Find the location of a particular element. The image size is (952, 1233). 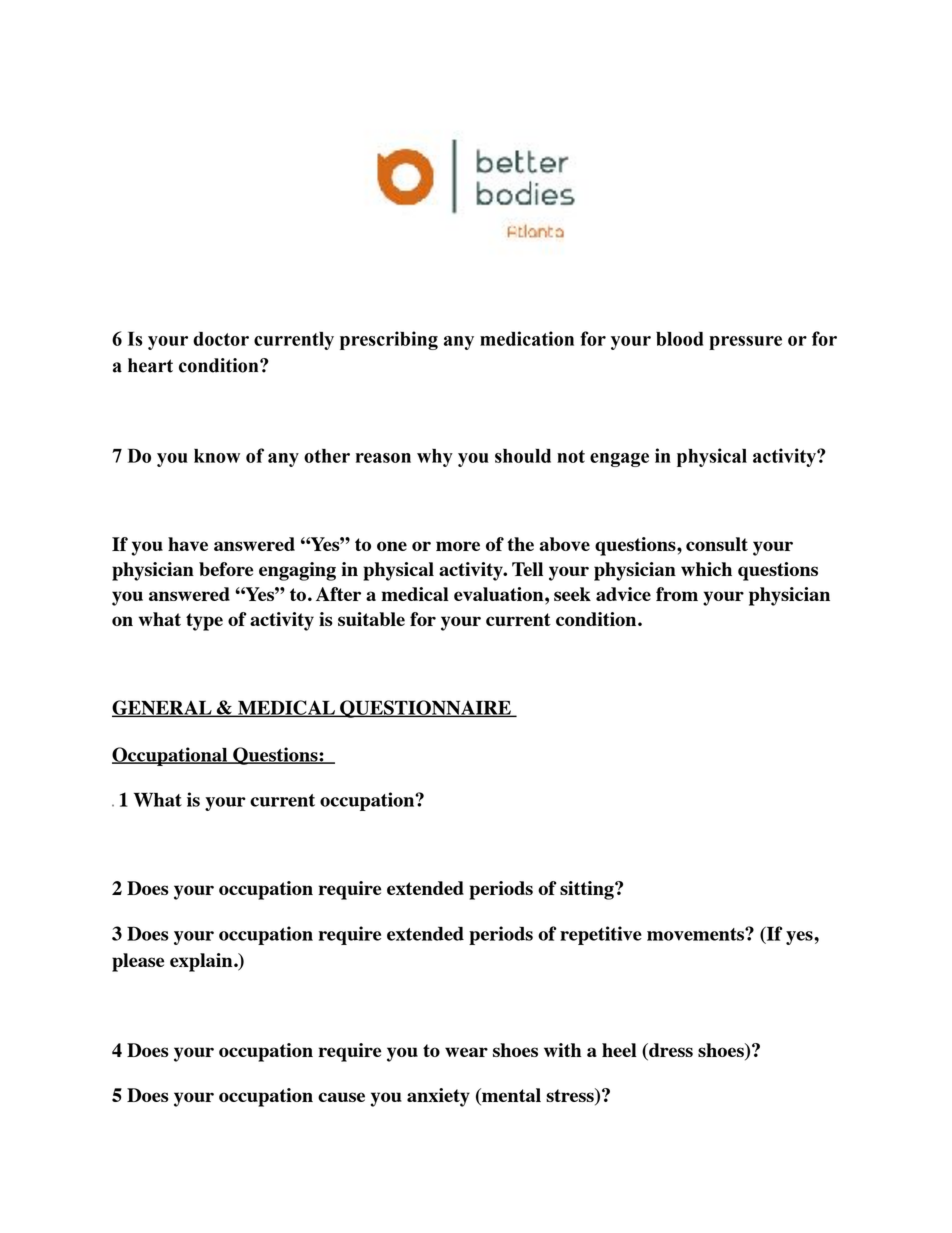

doctor is located at coordinates (221, 338).
